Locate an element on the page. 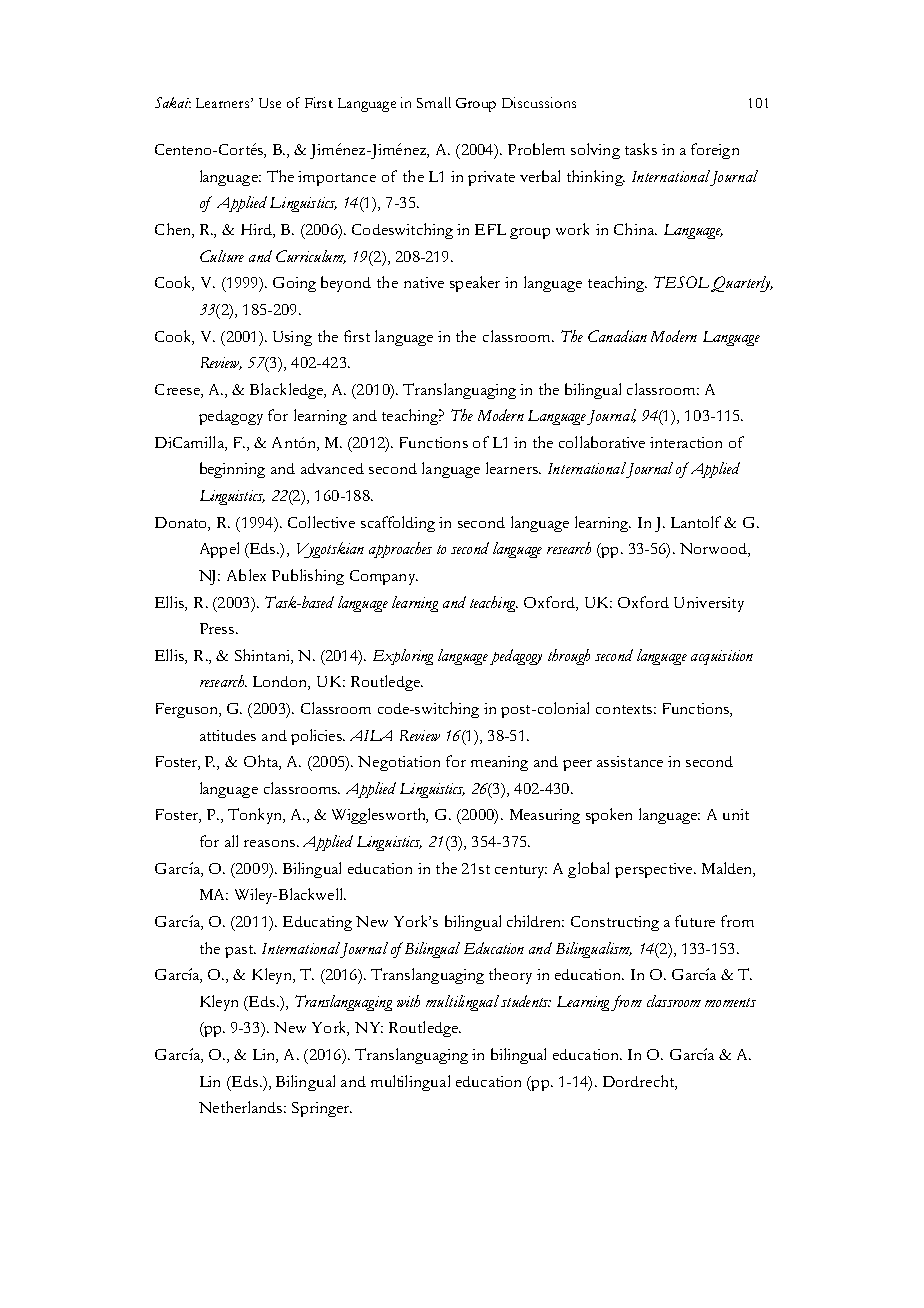 This document has height=1308, width=924. Springer is located at coordinates (322, 1109).
